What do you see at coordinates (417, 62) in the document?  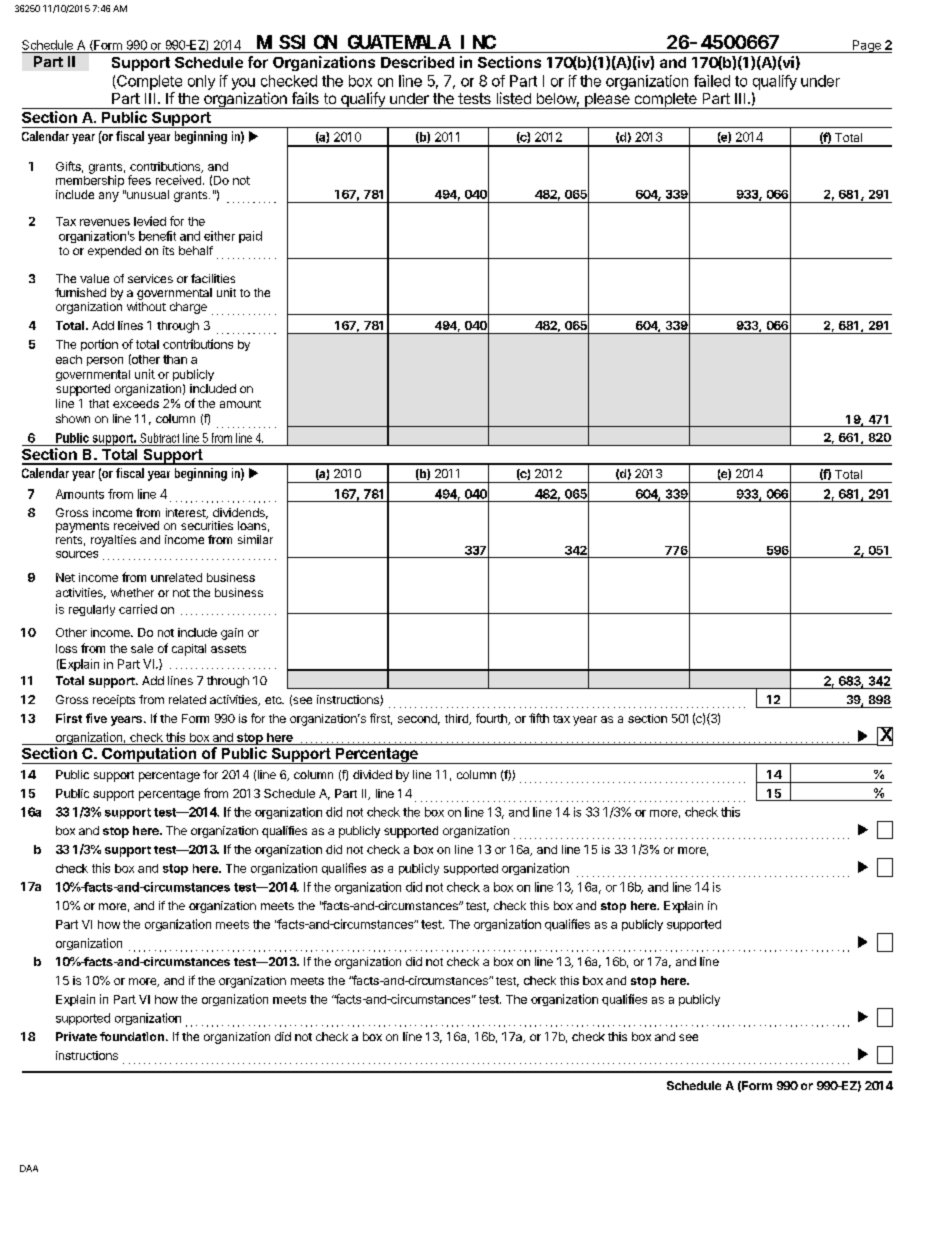 I see `Described` at bounding box center [417, 62].
